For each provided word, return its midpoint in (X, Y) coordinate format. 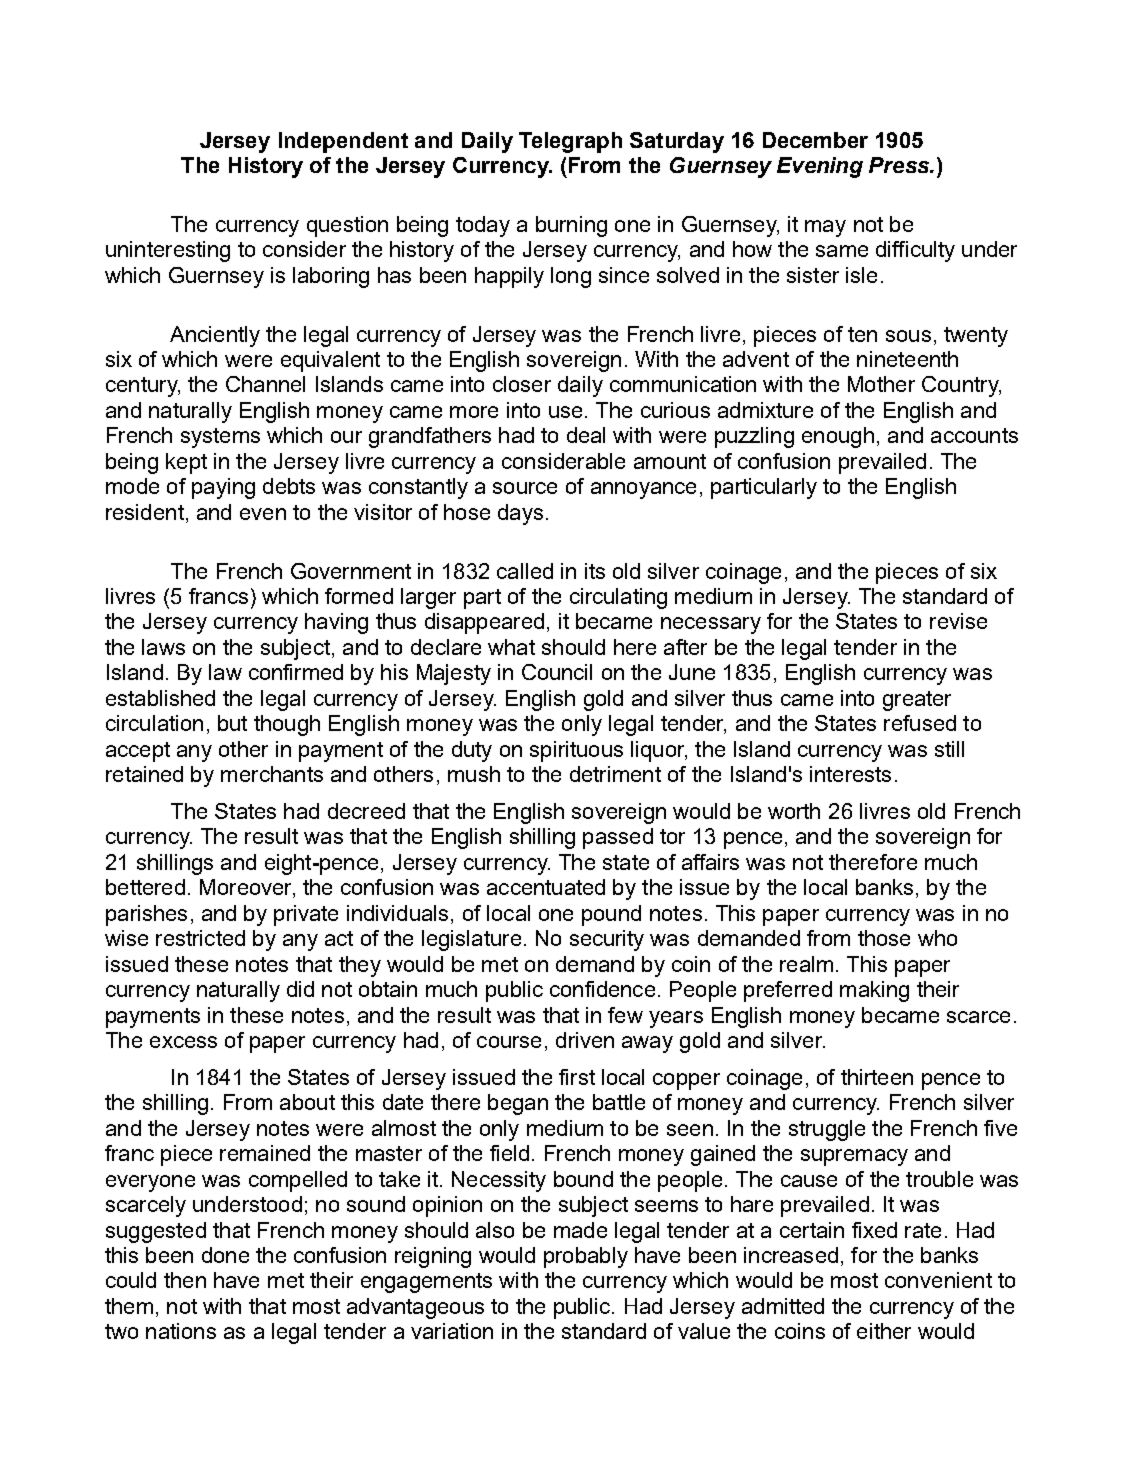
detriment (615, 774)
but (232, 723)
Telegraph (570, 142)
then (185, 1280)
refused (920, 723)
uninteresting (168, 251)
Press (900, 165)
